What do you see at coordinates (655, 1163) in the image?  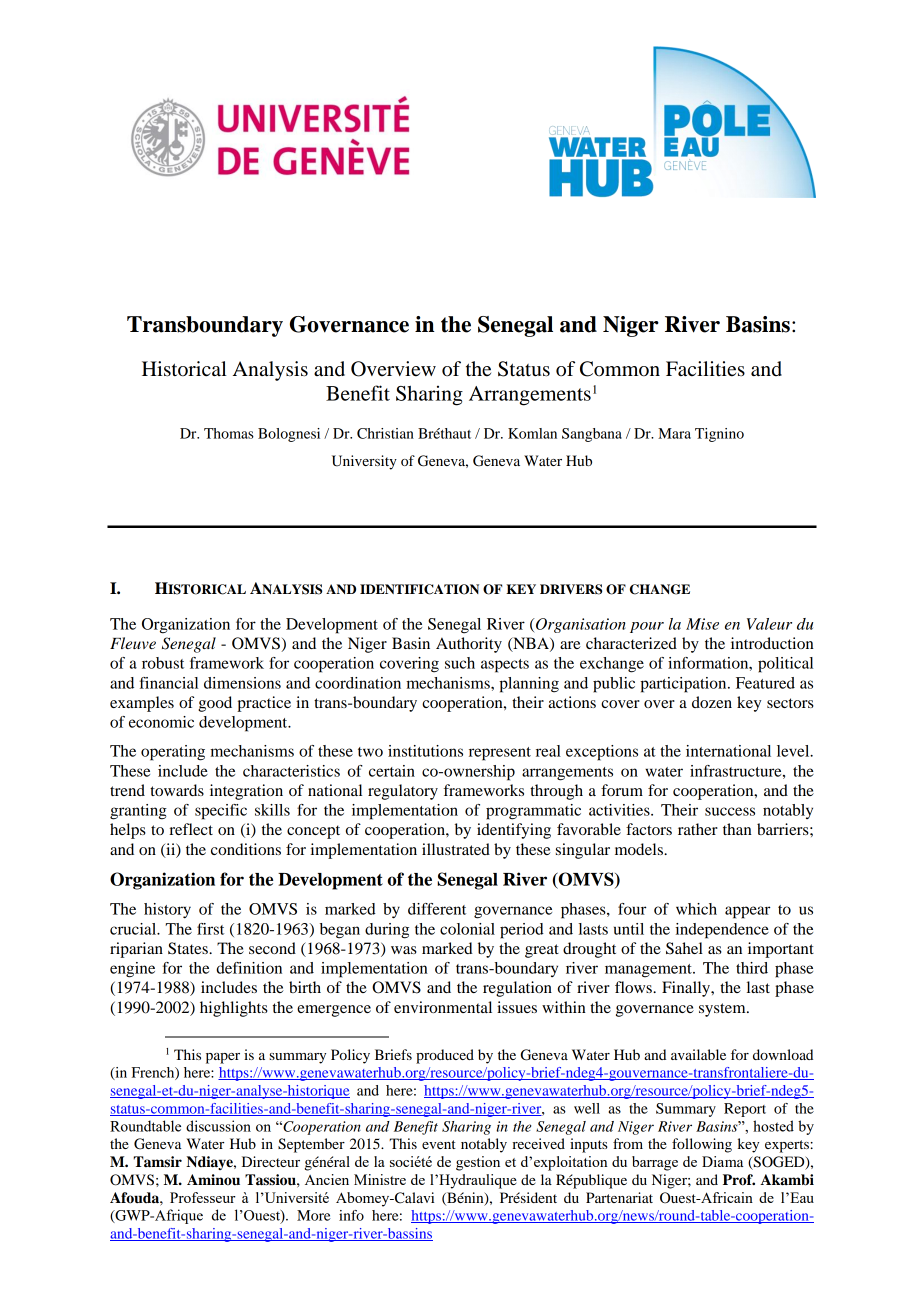 I see `barrage` at bounding box center [655, 1163].
